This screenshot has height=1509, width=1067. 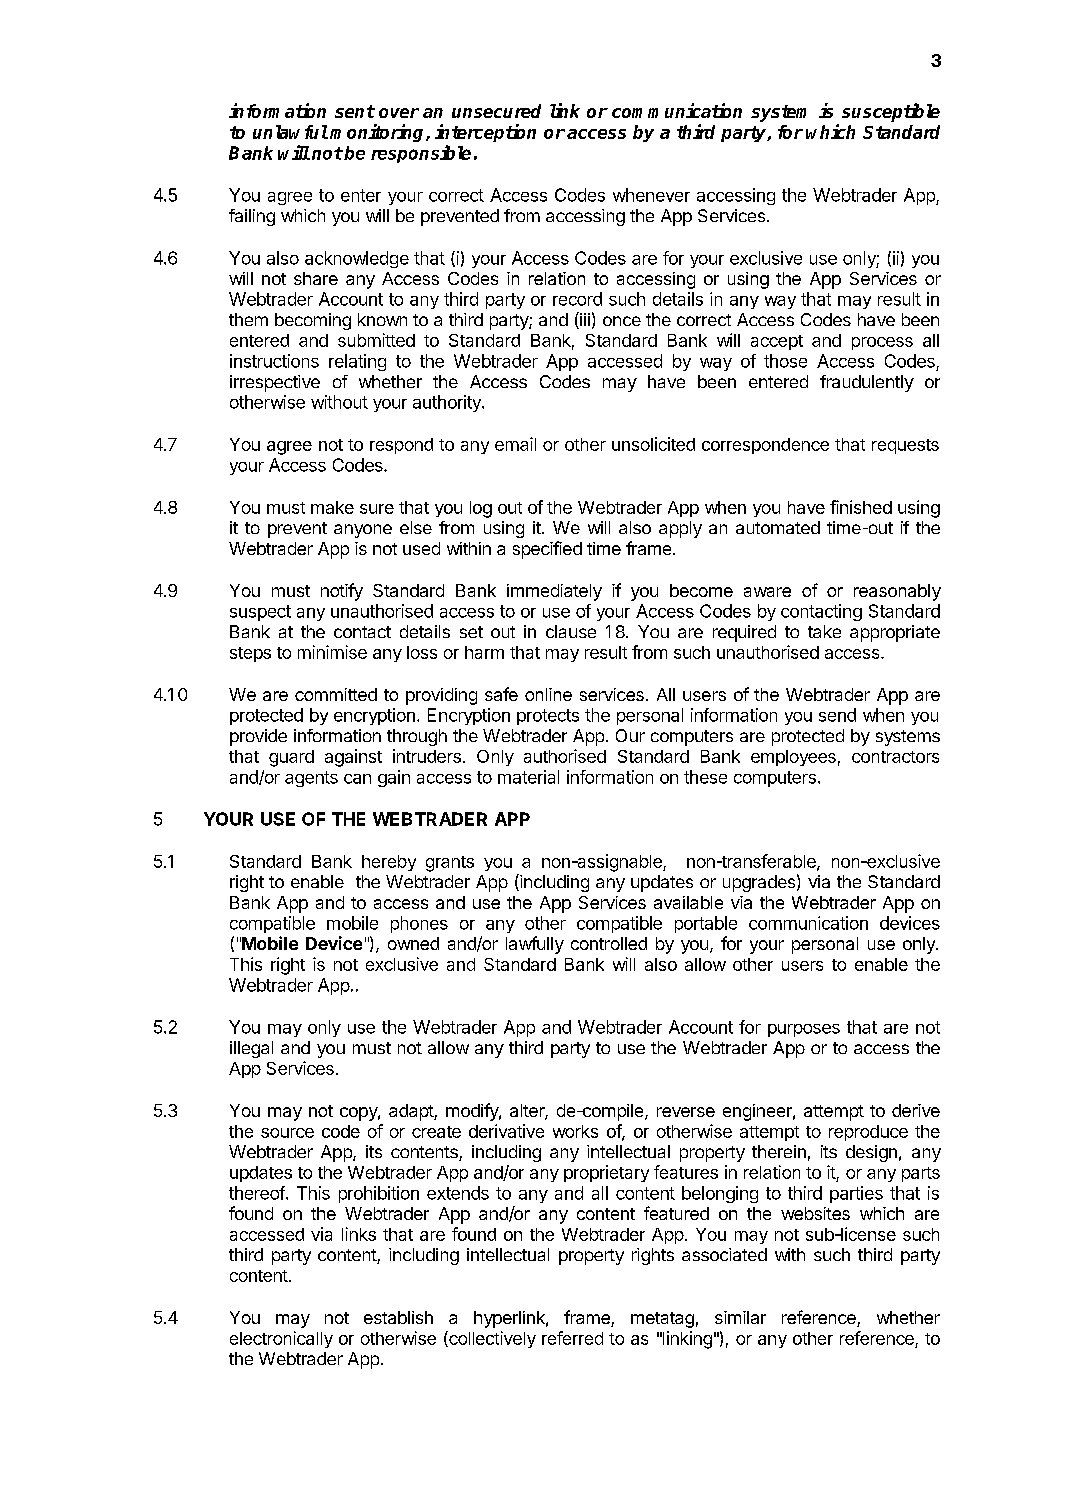 I want to click on electronically, so click(x=281, y=1339).
